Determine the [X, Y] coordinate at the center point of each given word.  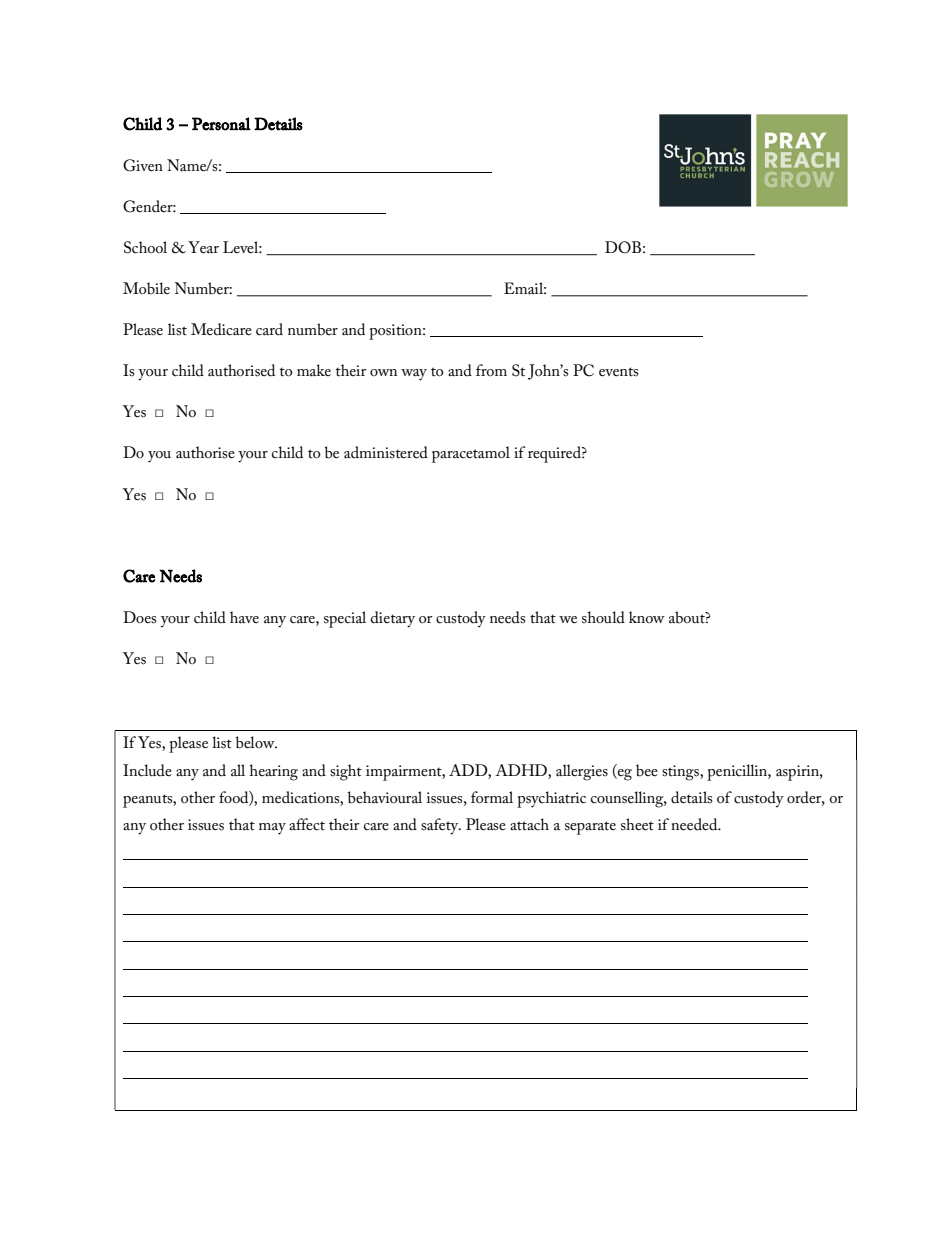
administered [386, 452]
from [491, 370]
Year [203, 247]
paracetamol [471, 454]
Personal [221, 124]
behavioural [385, 797]
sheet [637, 824]
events [618, 372]
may [272, 829]
